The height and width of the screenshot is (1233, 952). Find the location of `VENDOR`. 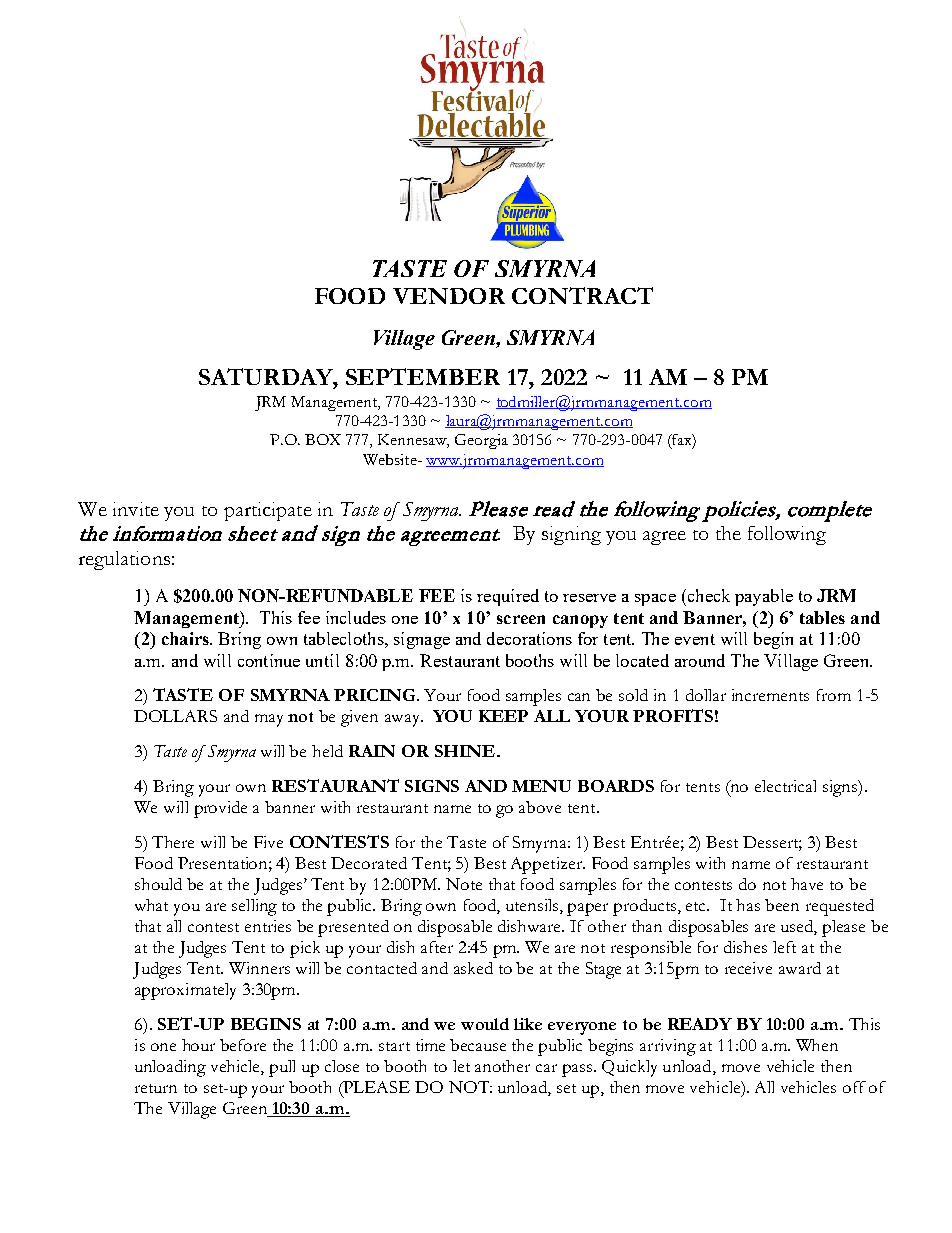

VENDOR is located at coordinates (449, 296).
